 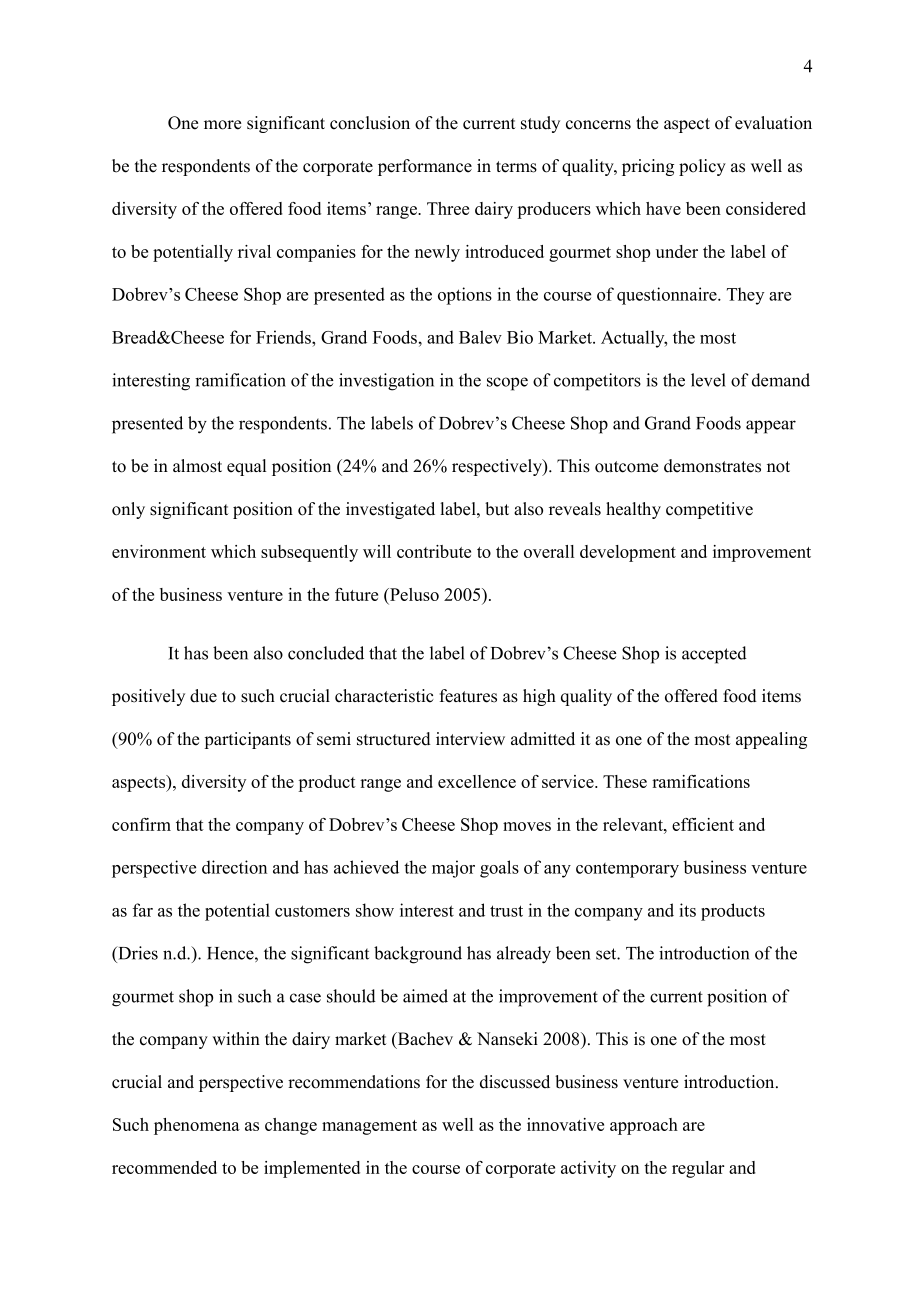 What do you see at coordinates (771, 740) in the page?
I see `appealing` at bounding box center [771, 740].
